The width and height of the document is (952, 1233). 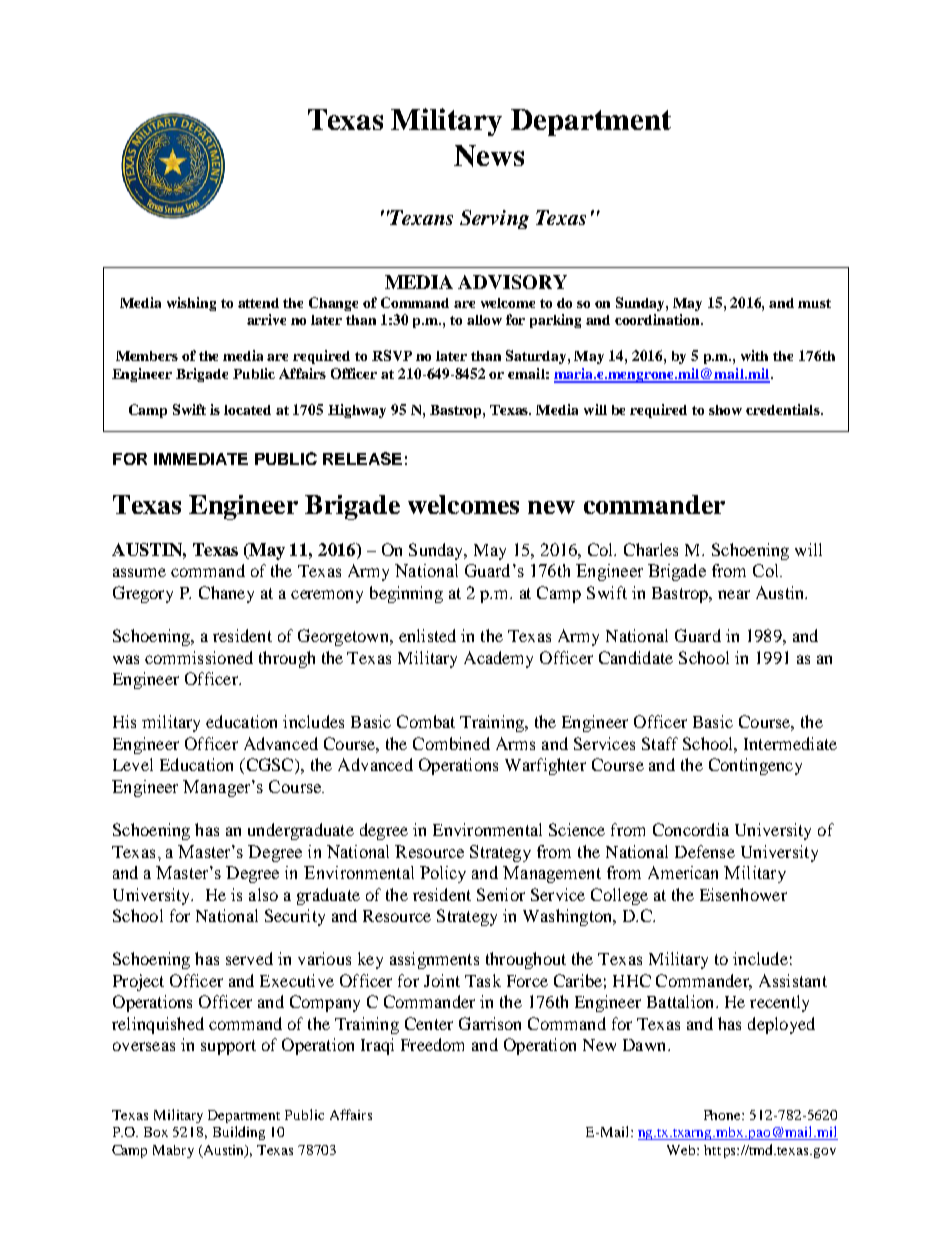 I want to click on must, so click(x=814, y=303).
